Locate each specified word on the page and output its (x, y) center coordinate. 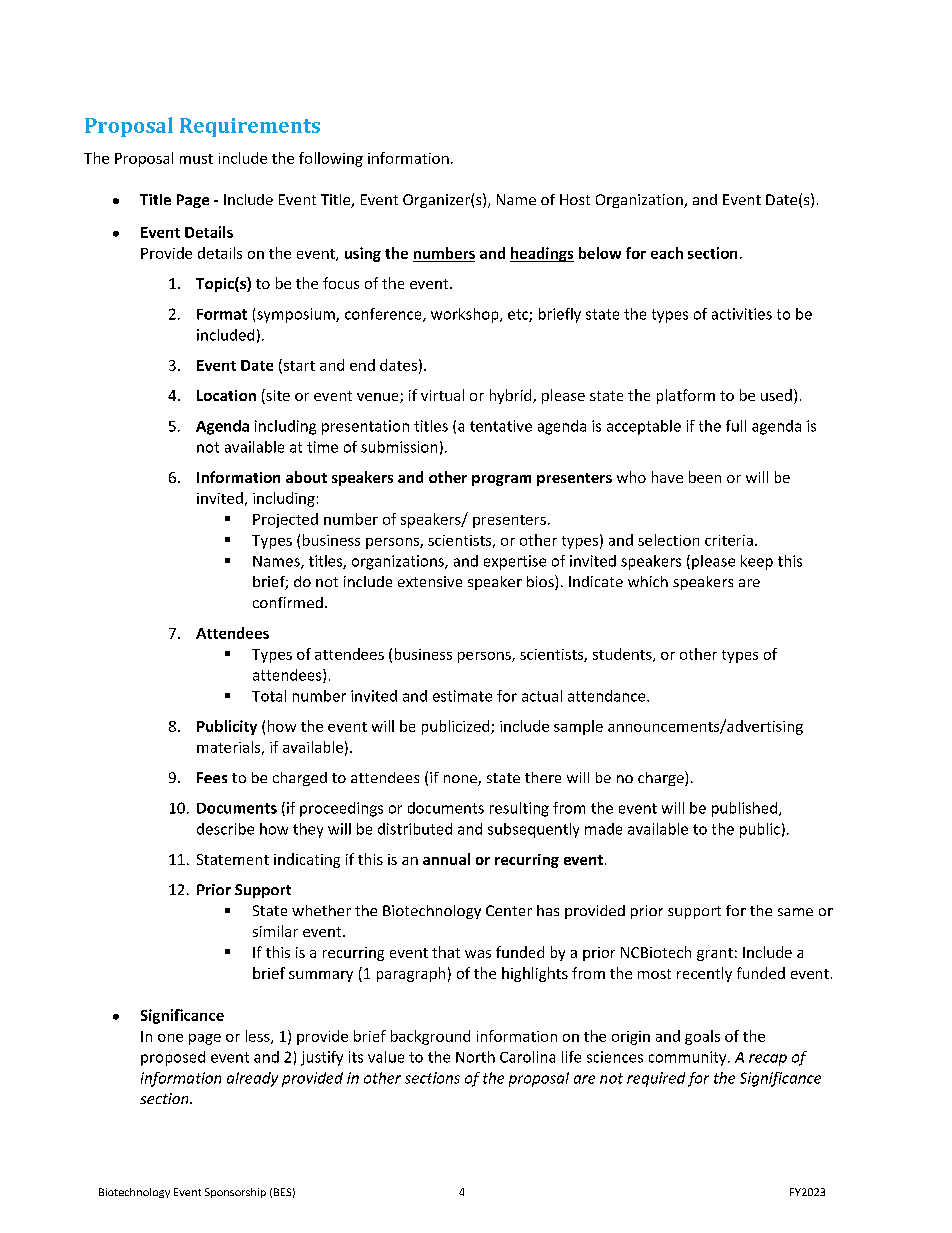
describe (225, 829)
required (656, 1079)
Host (575, 199)
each (667, 253)
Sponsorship (235, 1193)
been (705, 477)
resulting (519, 809)
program (501, 480)
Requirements (250, 127)
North (475, 1057)
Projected (285, 520)
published (746, 809)
